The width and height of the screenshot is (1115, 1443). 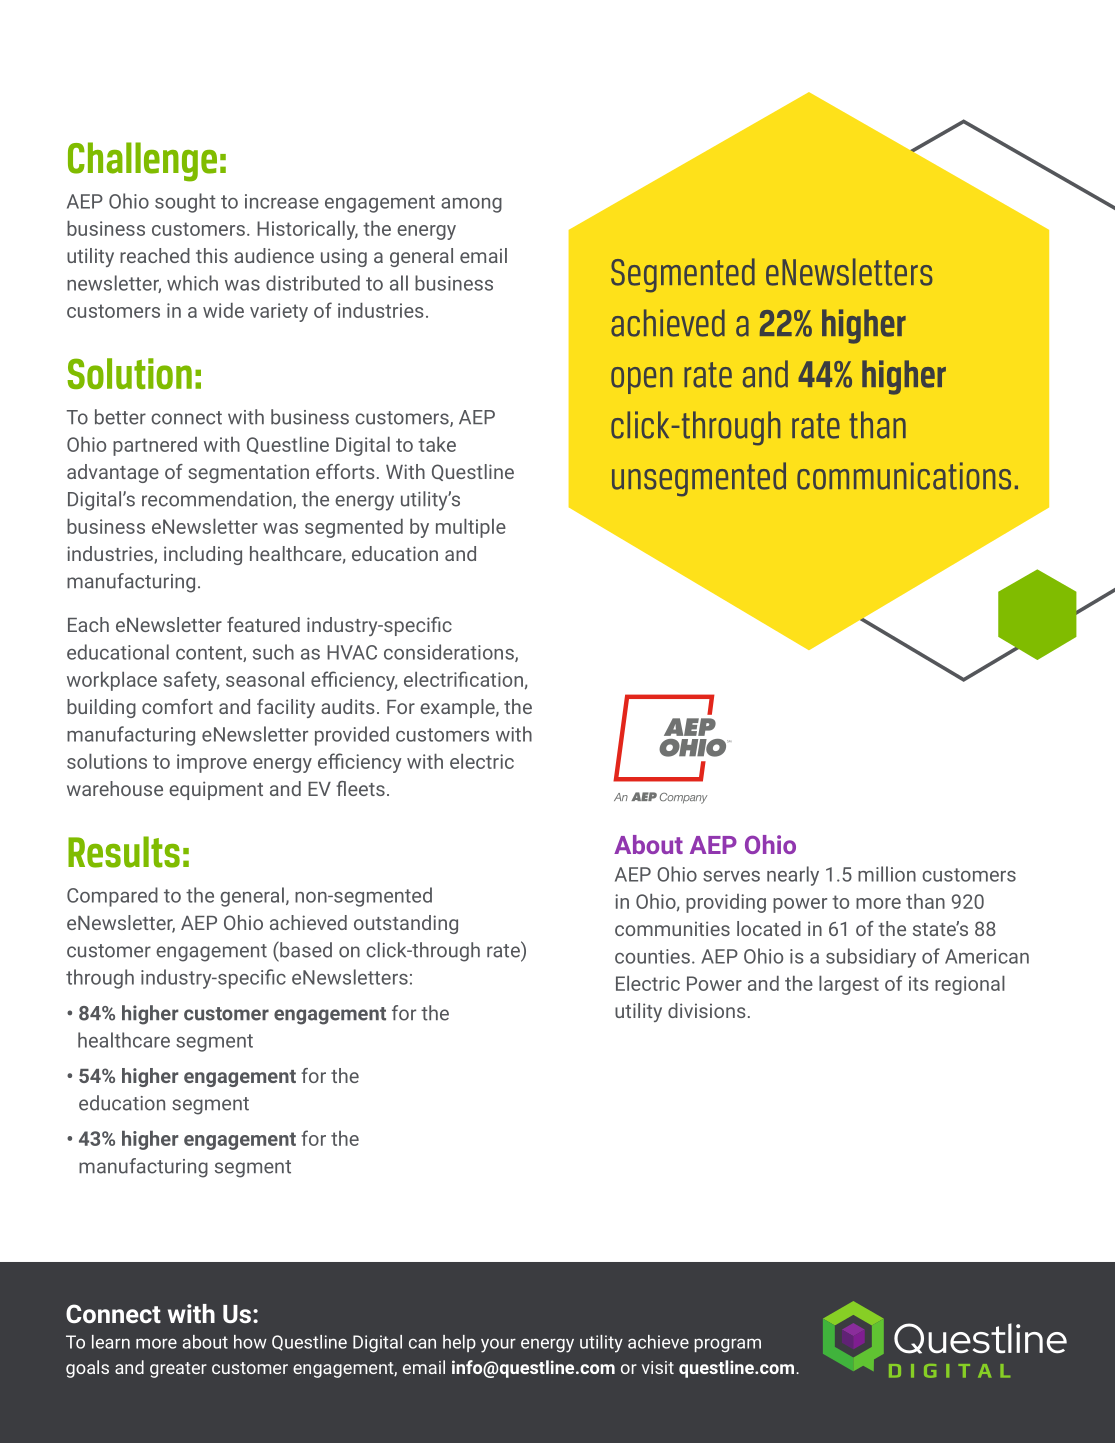 What do you see at coordinates (185, 203) in the screenshot?
I see `sought` at bounding box center [185, 203].
